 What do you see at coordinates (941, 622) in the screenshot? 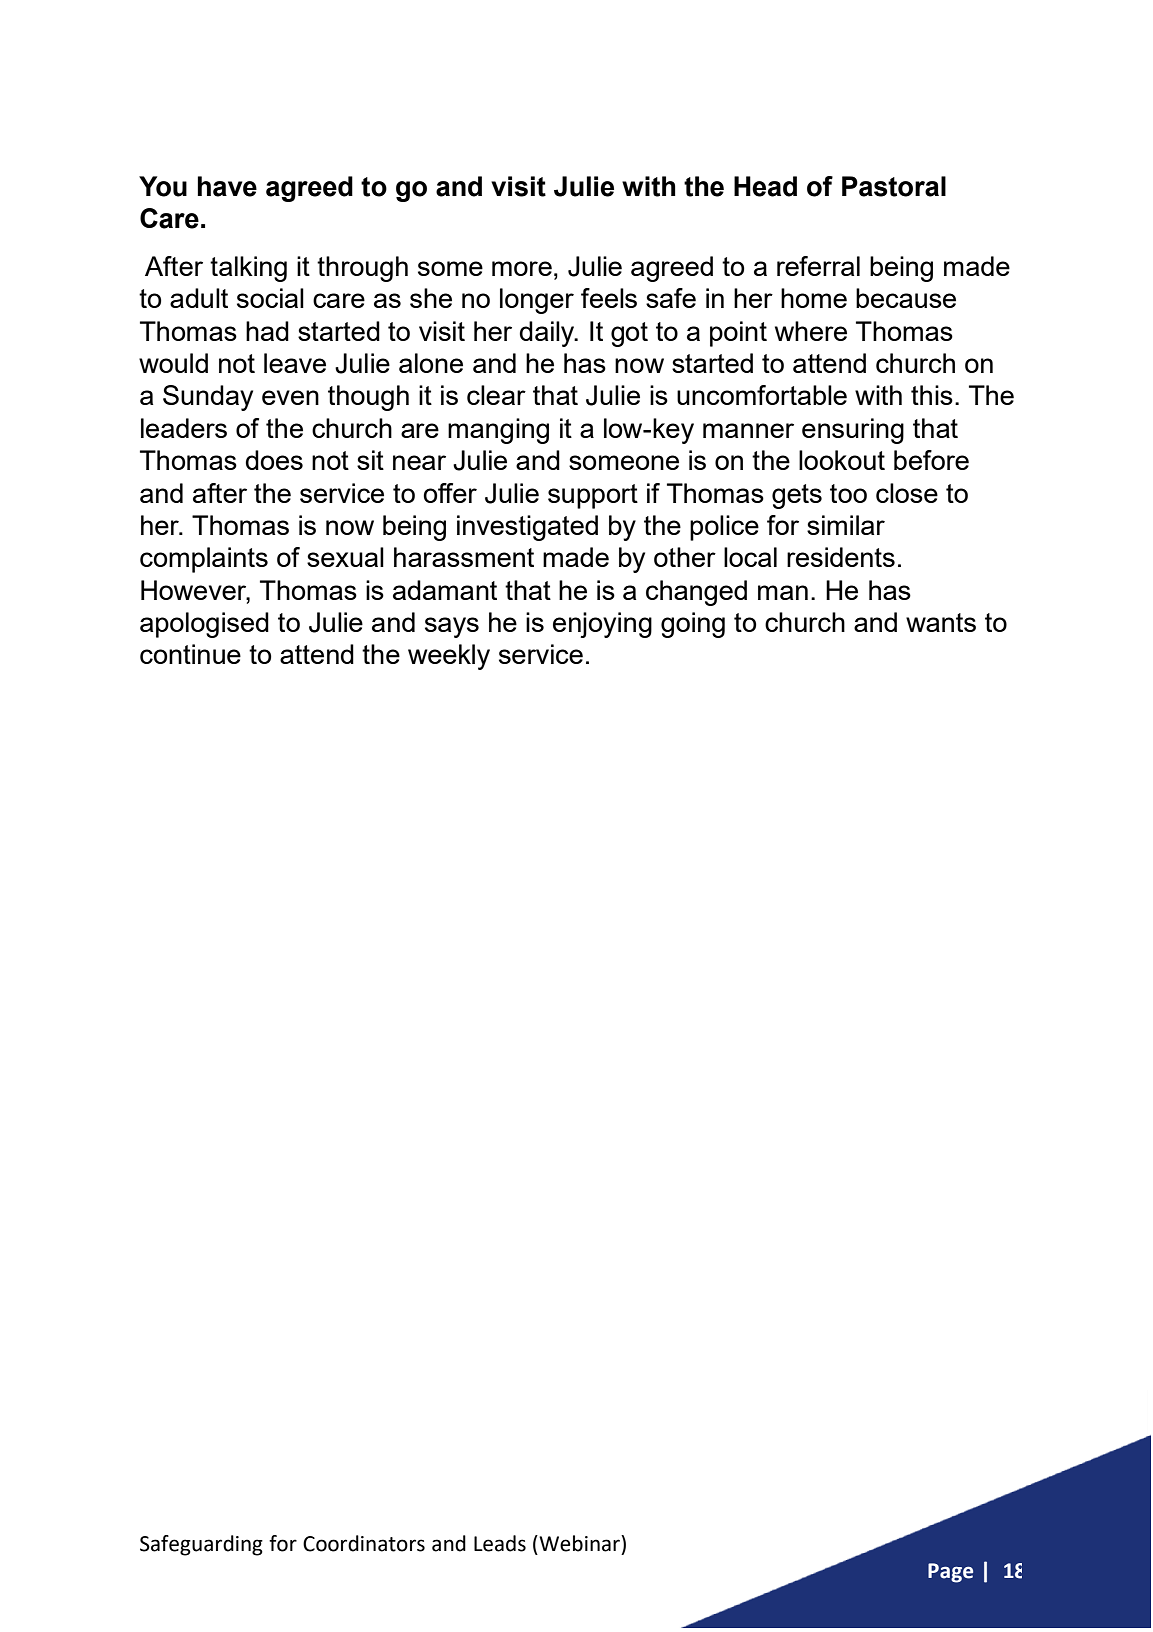
I see `wants` at bounding box center [941, 622].
